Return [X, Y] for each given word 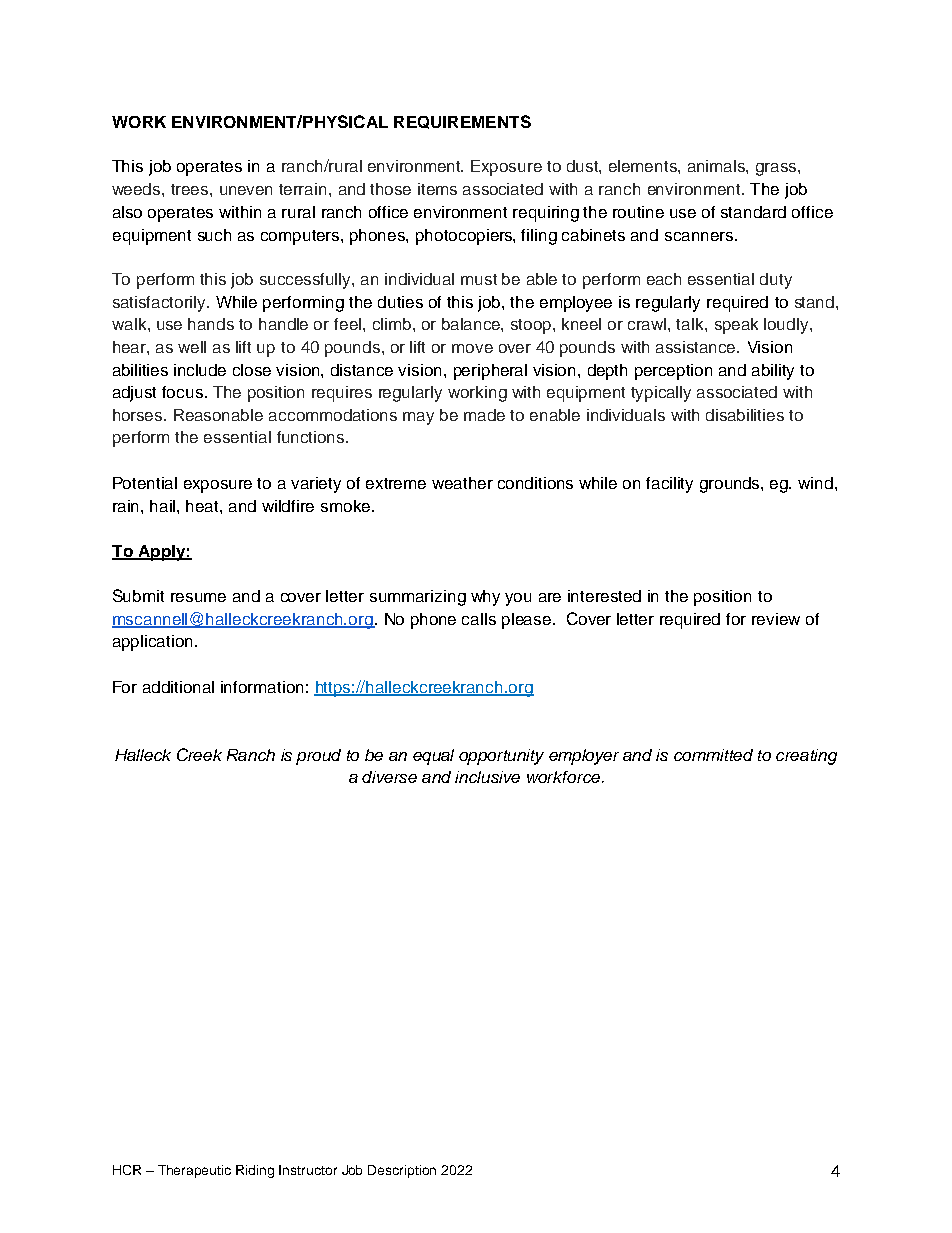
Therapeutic [194, 1171]
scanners [700, 236]
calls [479, 619]
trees [191, 189]
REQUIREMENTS [462, 122]
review [776, 619]
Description [402, 1171]
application [152, 643]
